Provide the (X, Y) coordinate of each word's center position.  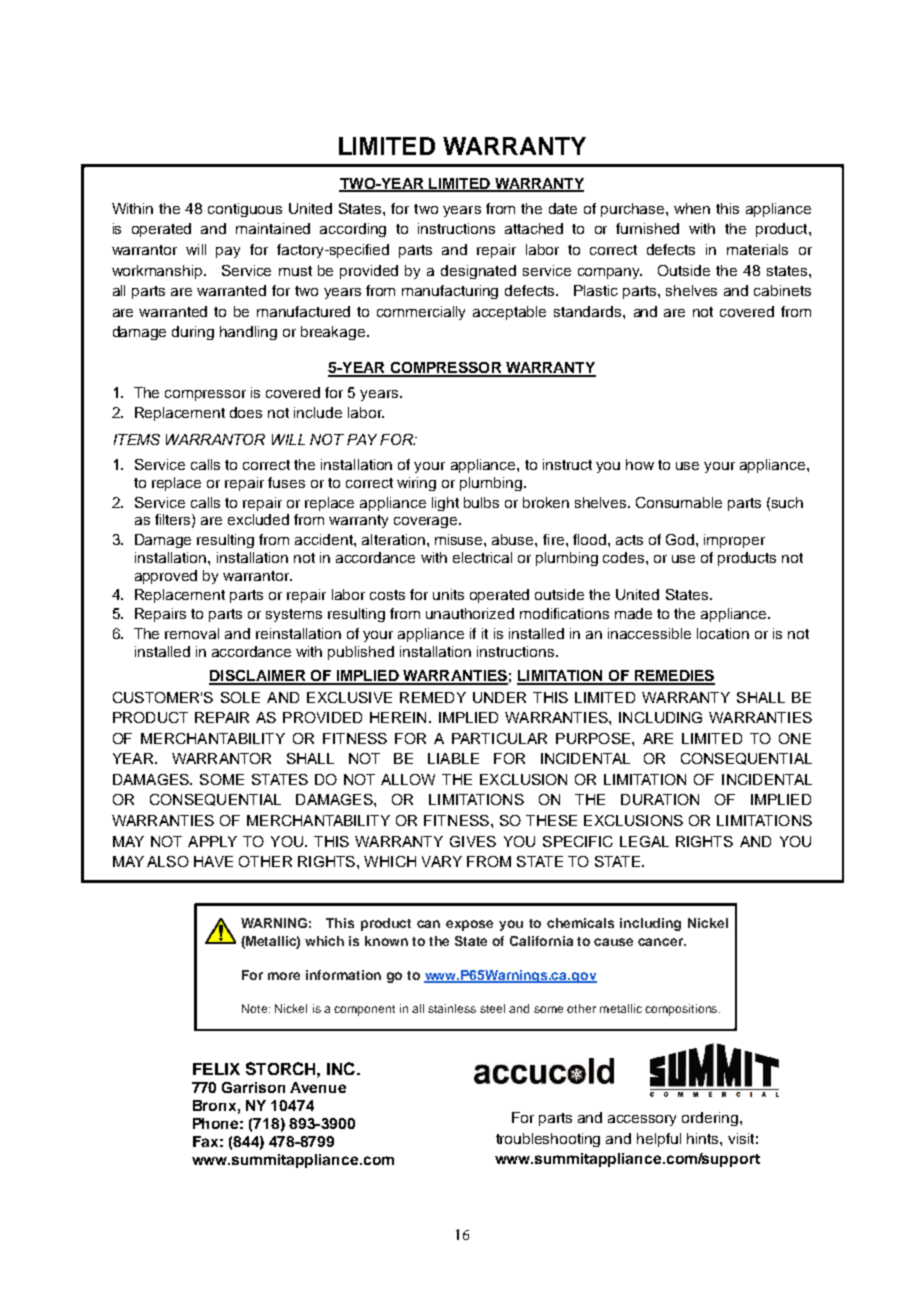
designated (478, 272)
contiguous (245, 210)
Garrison (253, 1087)
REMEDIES (673, 677)
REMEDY (433, 697)
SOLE (240, 697)
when (692, 208)
